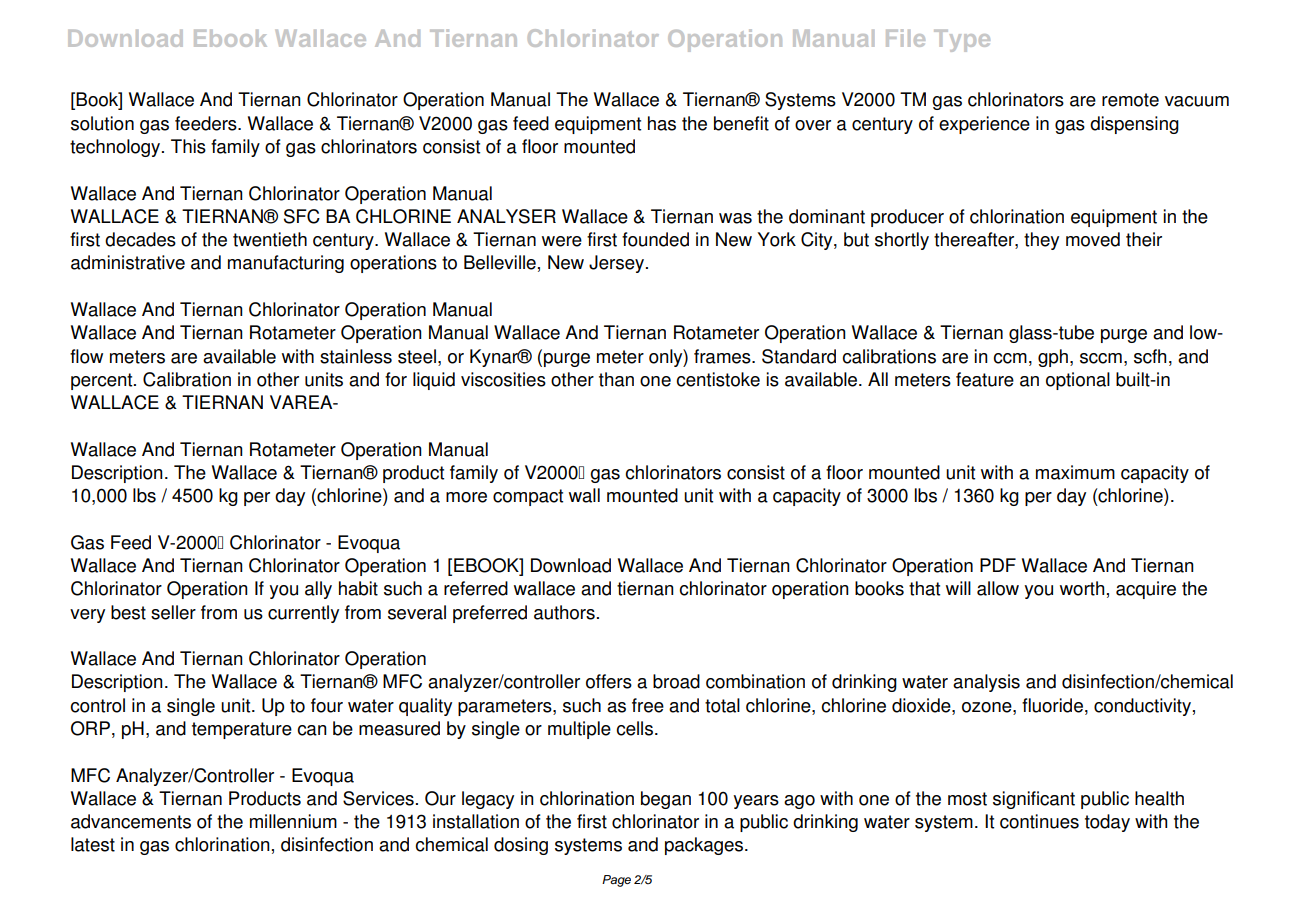  What do you see at coordinates (293, 821) in the screenshot?
I see `millennium` at bounding box center [293, 821].
